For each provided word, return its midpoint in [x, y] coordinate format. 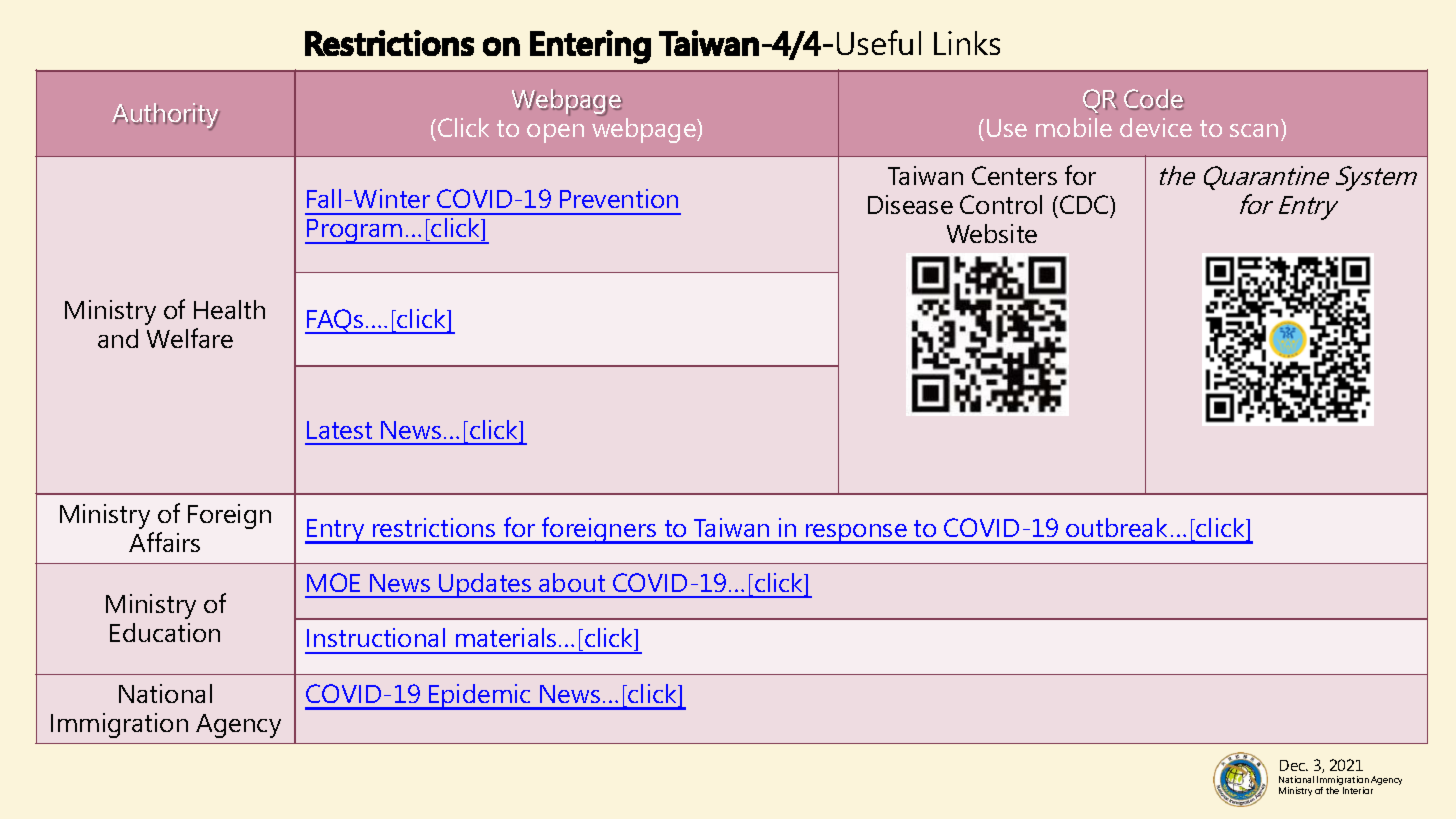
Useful [879, 42]
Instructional [376, 637]
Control [1001, 204]
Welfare [190, 338]
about [572, 582]
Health [229, 309]
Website [992, 233]
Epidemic [480, 697]
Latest [339, 430]
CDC [1085, 204]
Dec [1294, 765]
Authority [166, 116]
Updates [485, 585]
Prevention [619, 198]
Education [165, 632]
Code [1154, 99]
